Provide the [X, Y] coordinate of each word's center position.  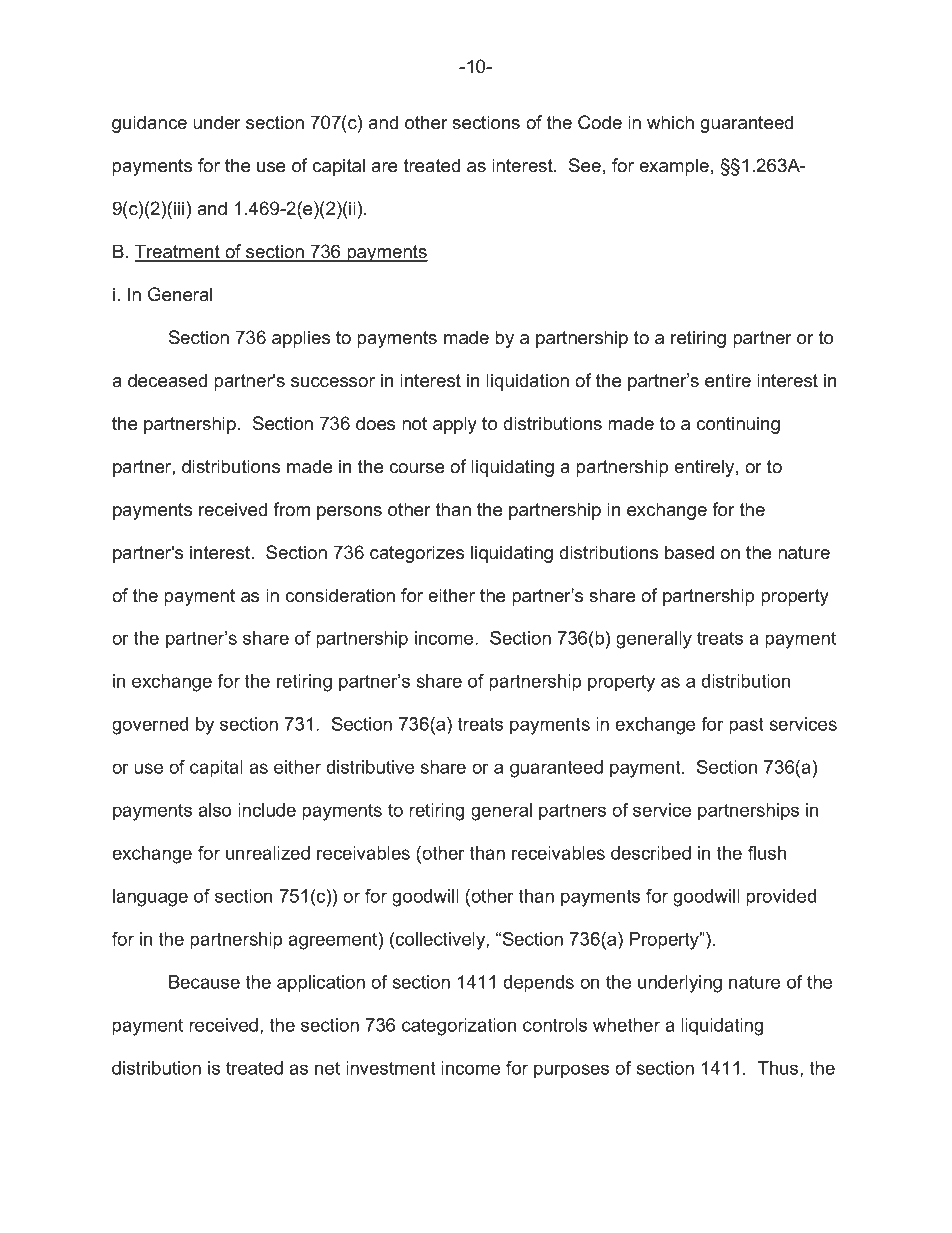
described [651, 853]
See [585, 165]
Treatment [178, 252]
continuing [738, 425]
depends [538, 984]
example [674, 167]
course [416, 468]
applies [301, 339]
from [291, 509]
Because [204, 982]
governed [150, 726]
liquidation [527, 382]
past [746, 726]
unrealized [268, 853]
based [689, 552]
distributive [370, 767]
